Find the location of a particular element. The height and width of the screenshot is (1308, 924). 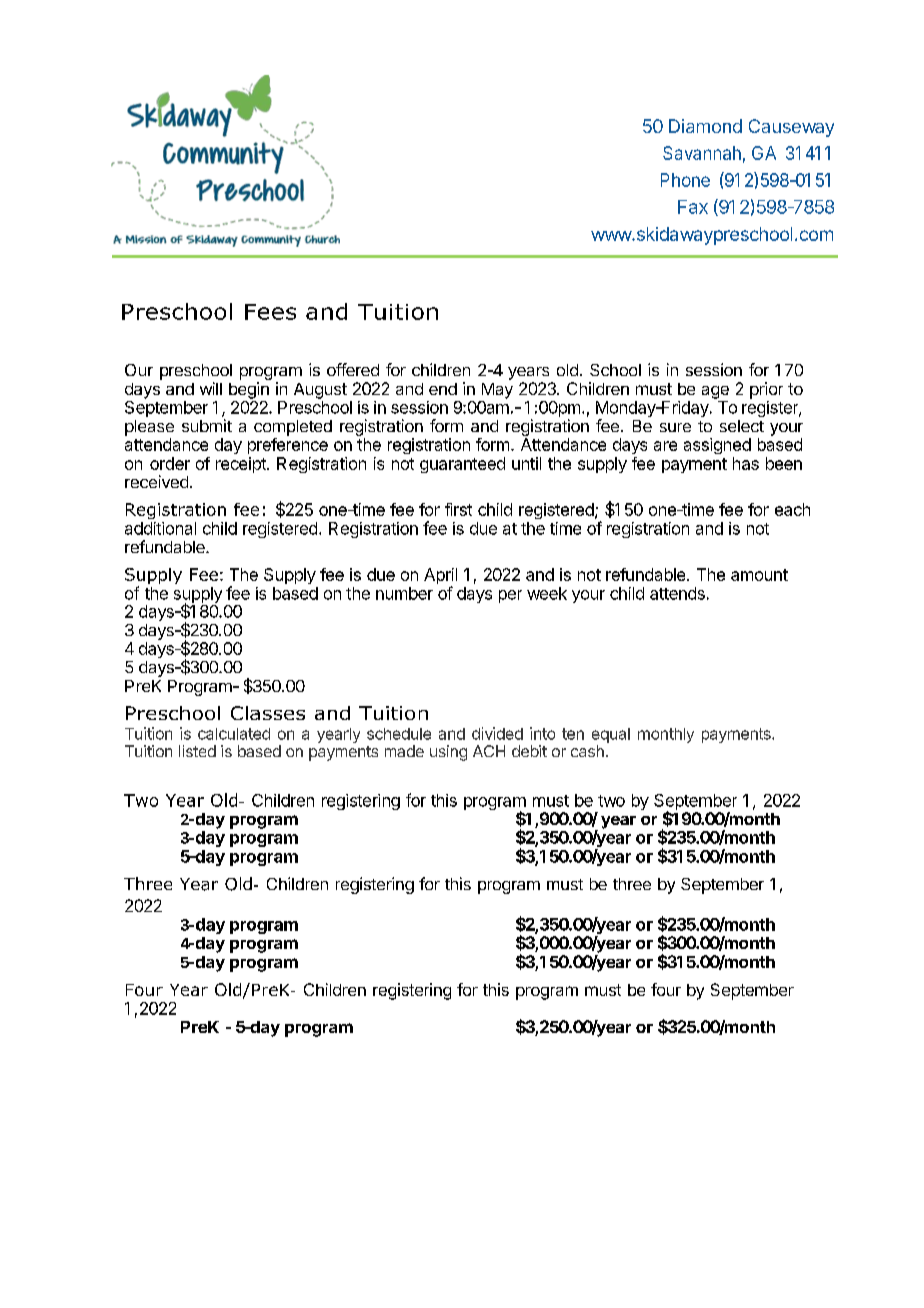

Phone is located at coordinates (685, 180).
